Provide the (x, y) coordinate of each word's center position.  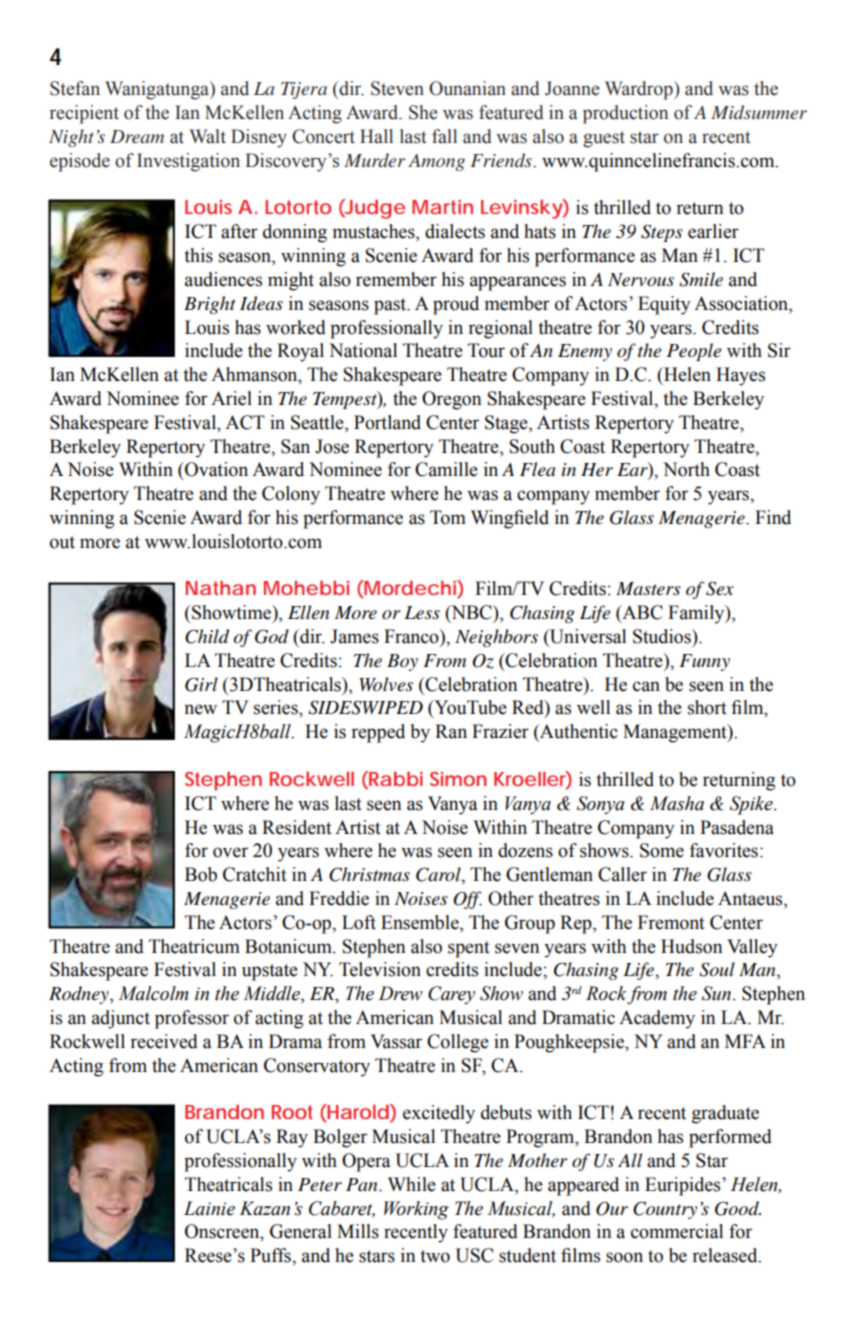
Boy (402, 662)
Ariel (231, 398)
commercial (677, 1231)
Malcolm (153, 993)
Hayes (740, 376)
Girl (201, 684)
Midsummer (759, 112)
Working (416, 1210)
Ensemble (421, 923)
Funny (704, 662)
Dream (137, 136)
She (423, 112)
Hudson (691, 946)
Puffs (271, 1255)
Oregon (451, 400)
